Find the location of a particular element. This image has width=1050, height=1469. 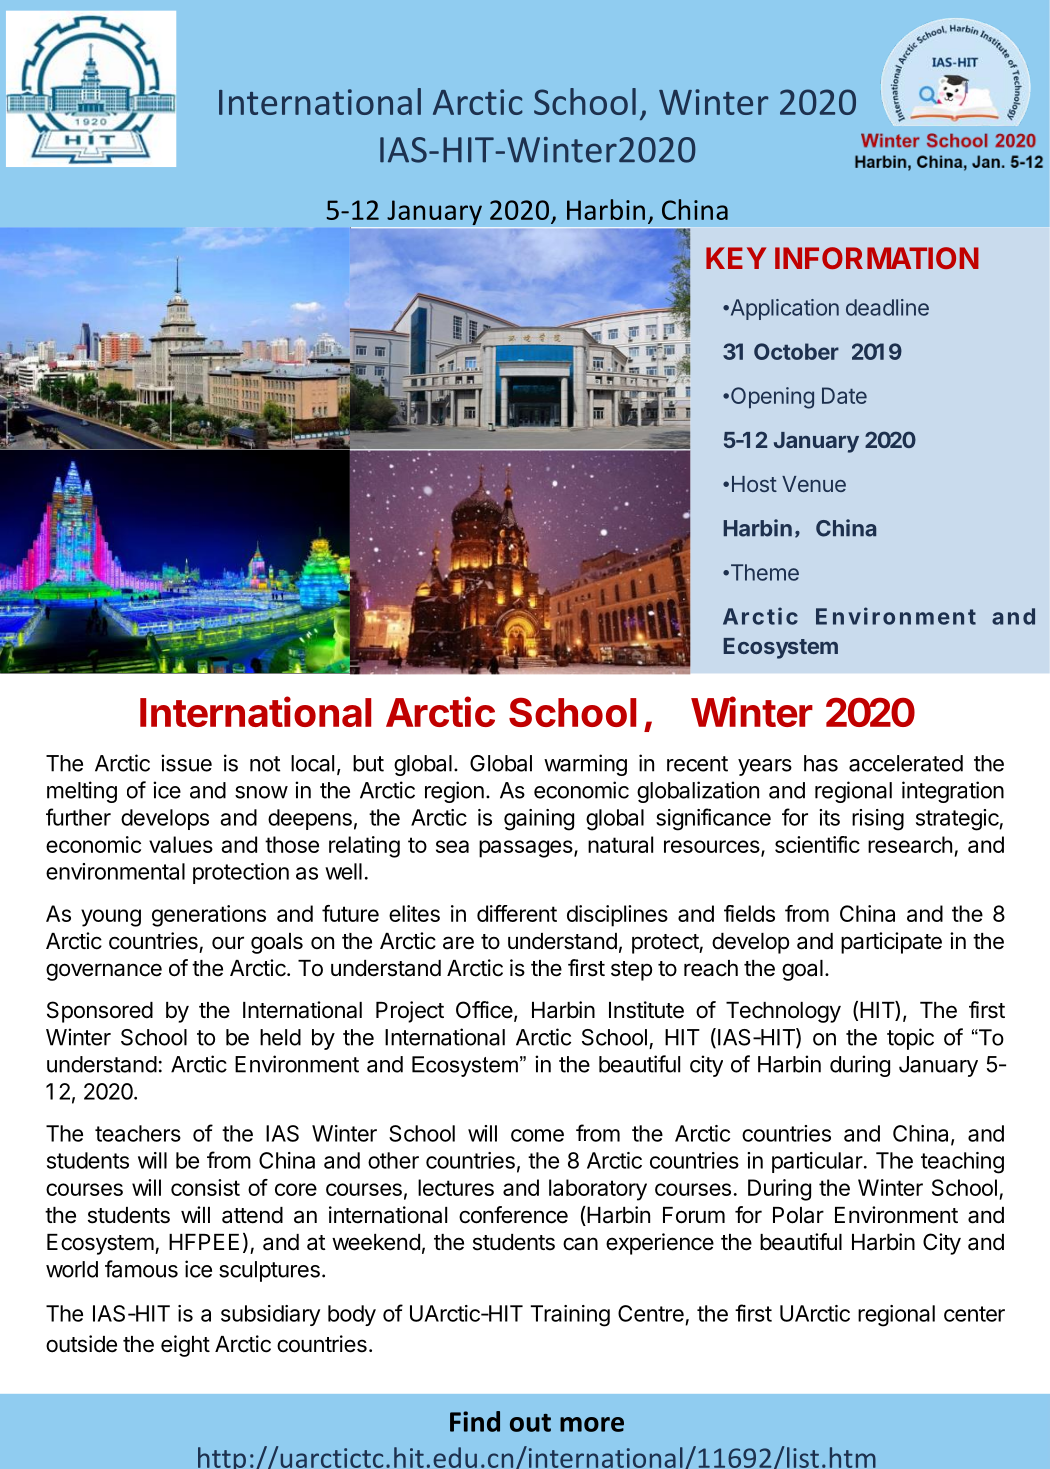

issue is located at coordinates (186, 763).
